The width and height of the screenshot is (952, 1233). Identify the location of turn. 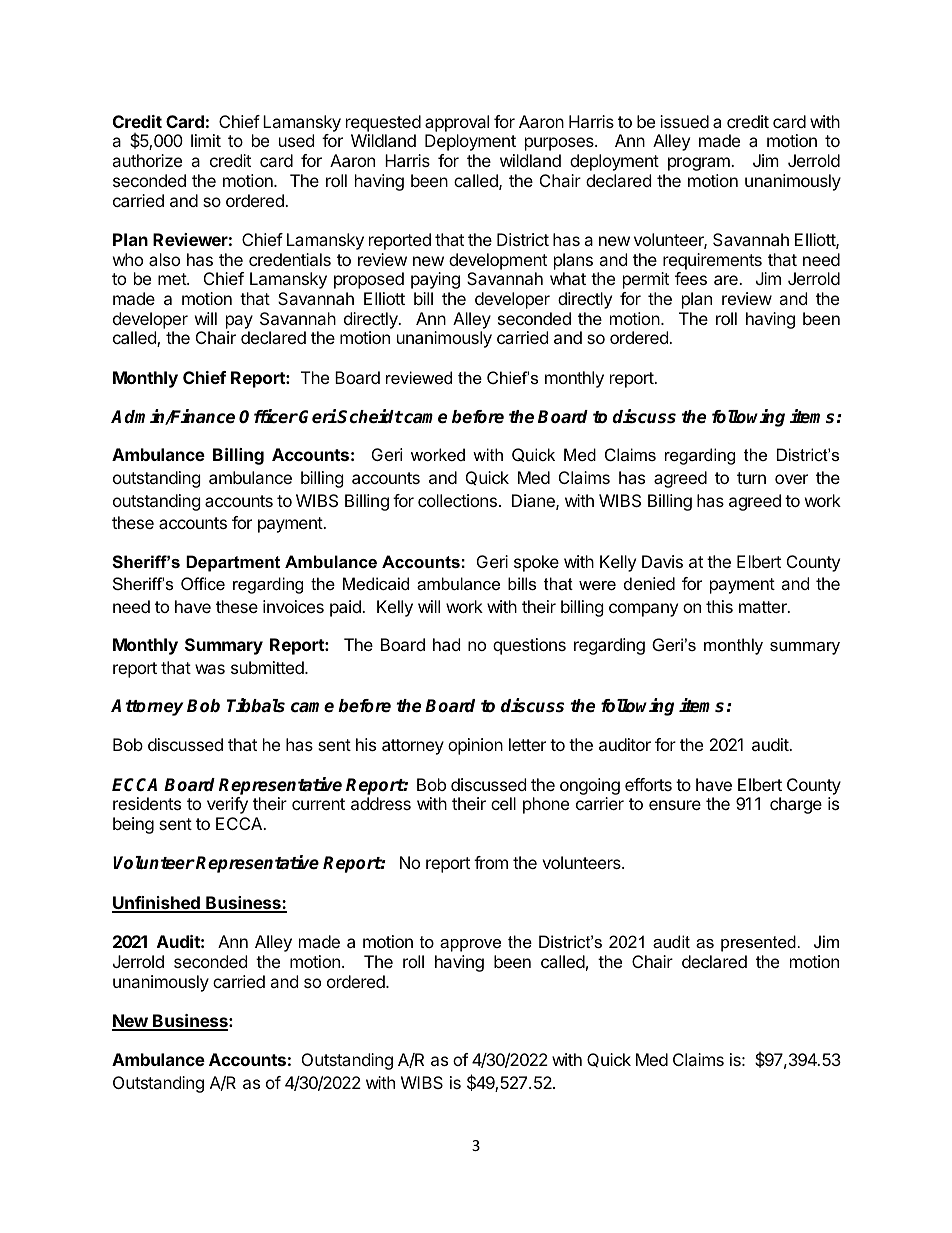
(751, 478).
